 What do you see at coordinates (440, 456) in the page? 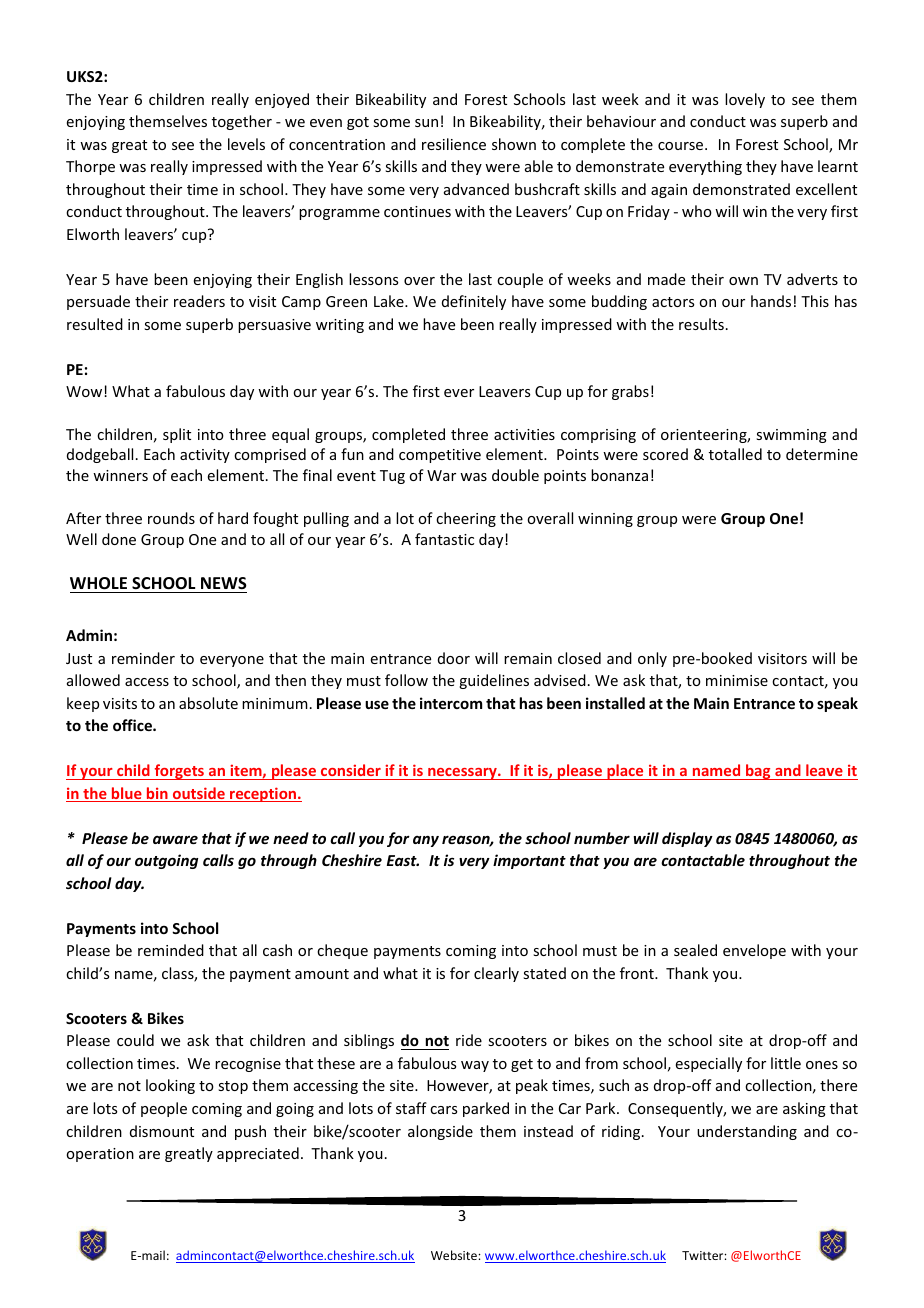
I see `competitive` at bounding box center [440, 456].
